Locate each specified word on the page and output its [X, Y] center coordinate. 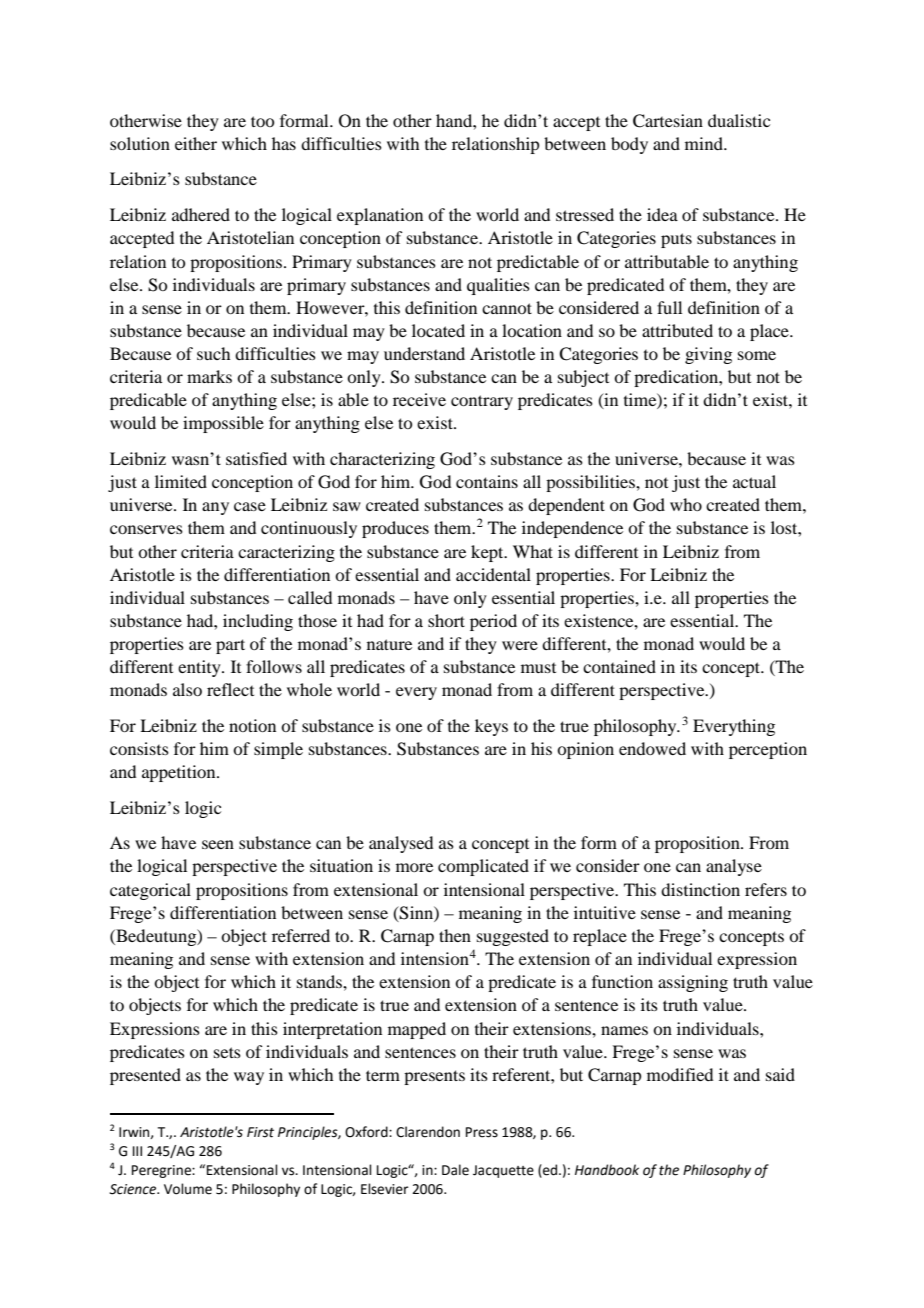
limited [181, 481]
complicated [483, 867]
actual [754, 481]
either [196, 143]
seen [218, 844]
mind [705, 143]
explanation [380, 216]
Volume [188, 1189]
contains [487, 481]
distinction [700, 889]
